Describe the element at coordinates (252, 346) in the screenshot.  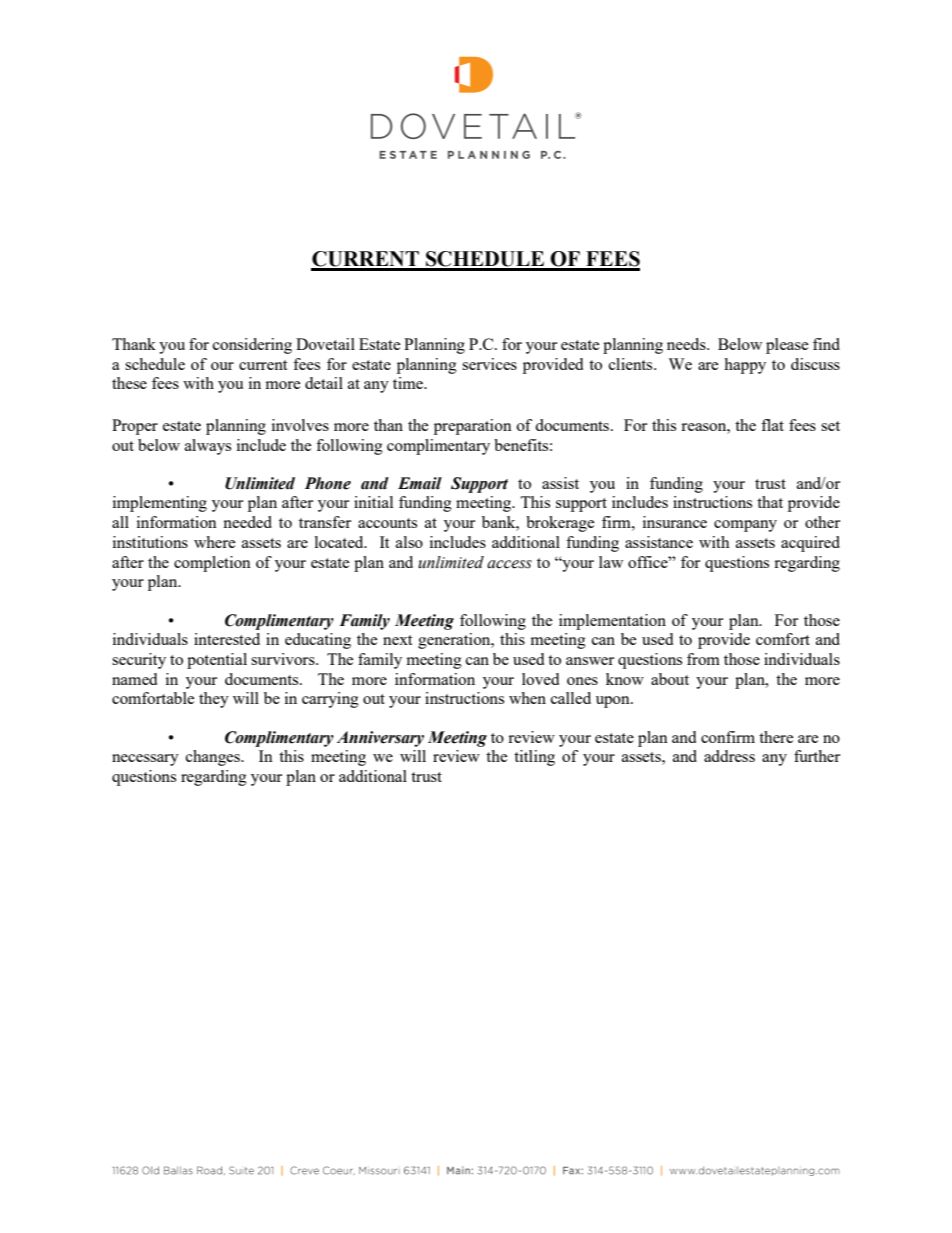
I see `considering` at that location.
